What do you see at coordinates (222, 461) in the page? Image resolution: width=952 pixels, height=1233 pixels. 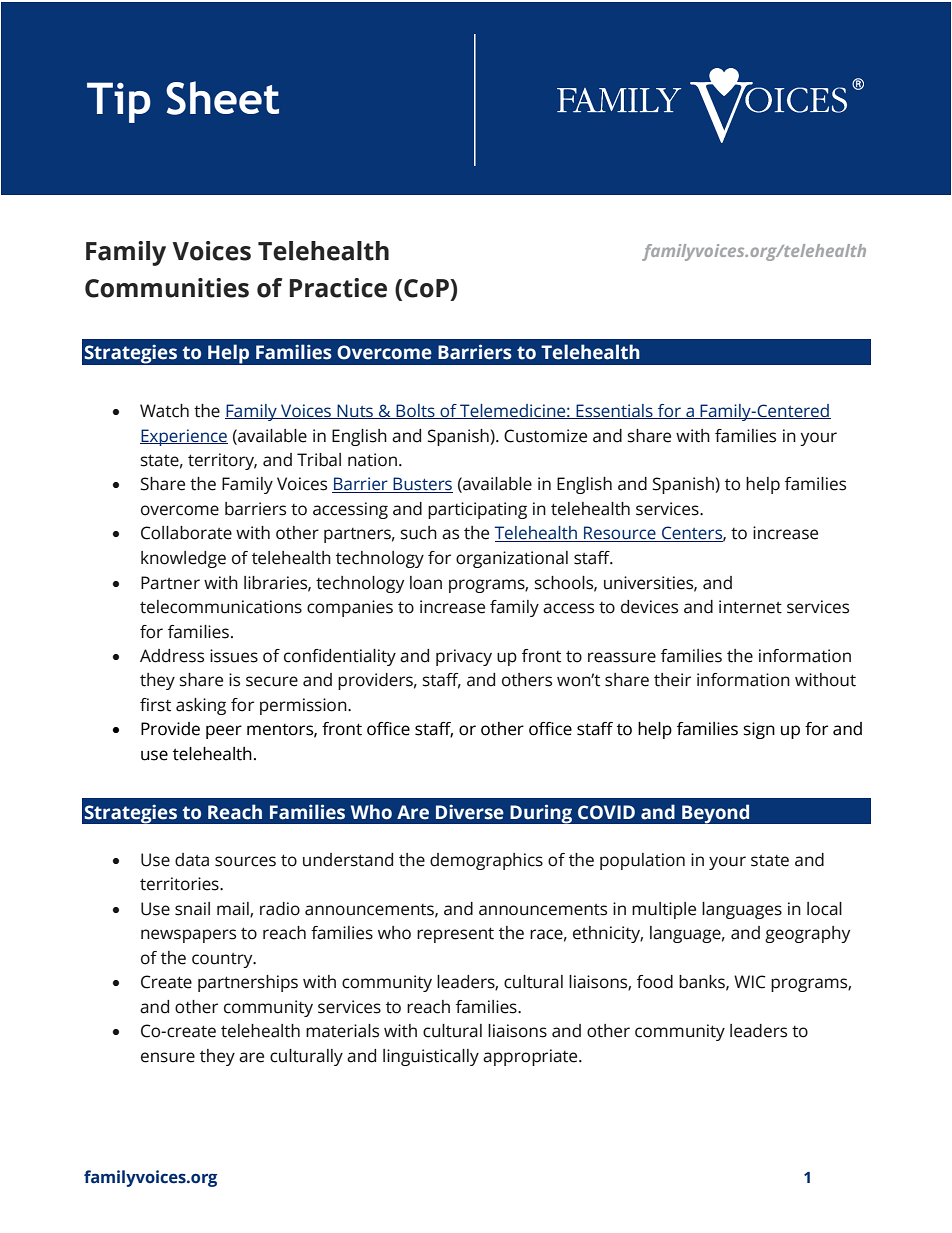 I see `territory` at bounding box center [222, 461].
